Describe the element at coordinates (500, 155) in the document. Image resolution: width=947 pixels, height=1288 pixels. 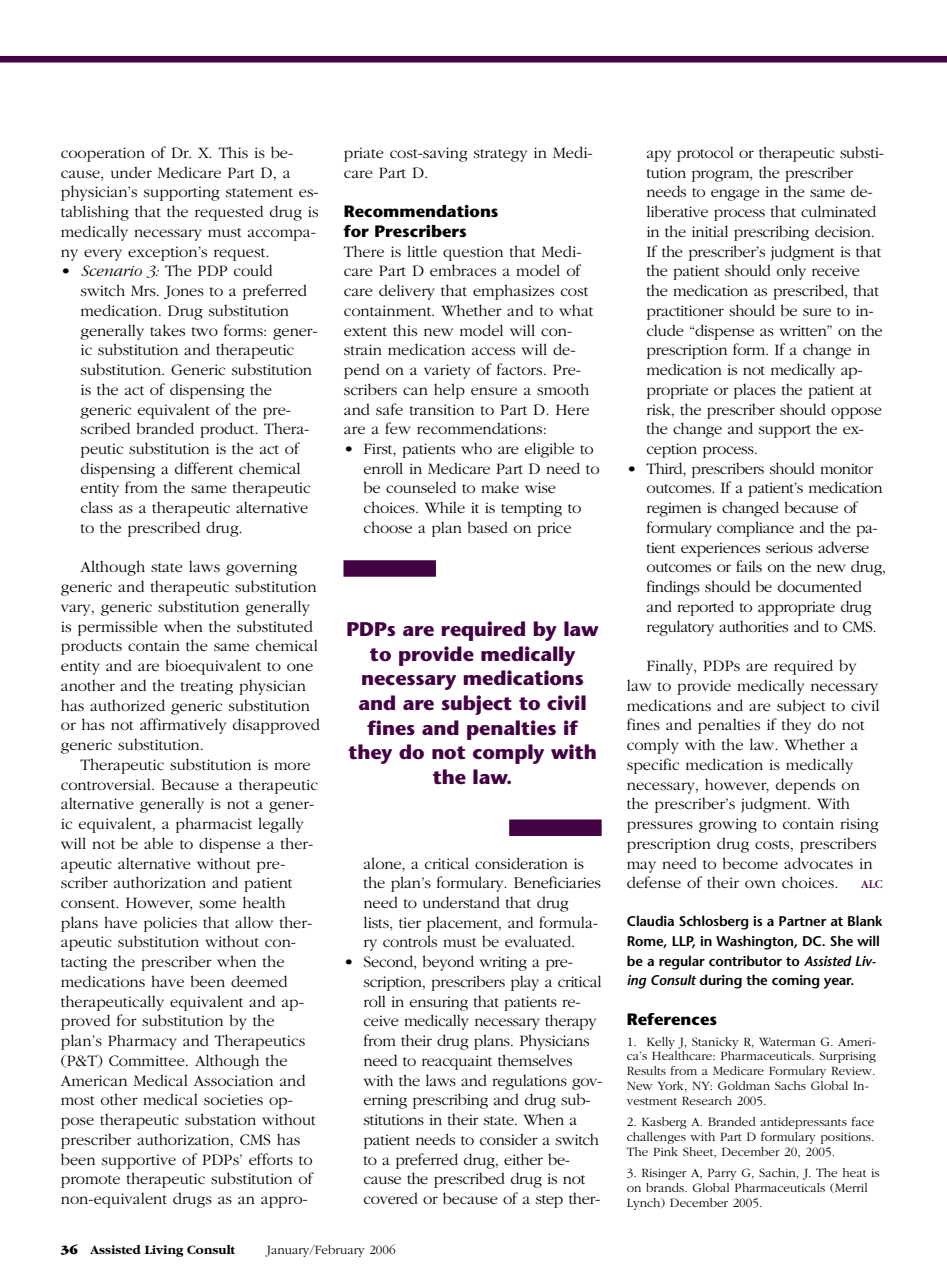
I see `strategy` at that location.
